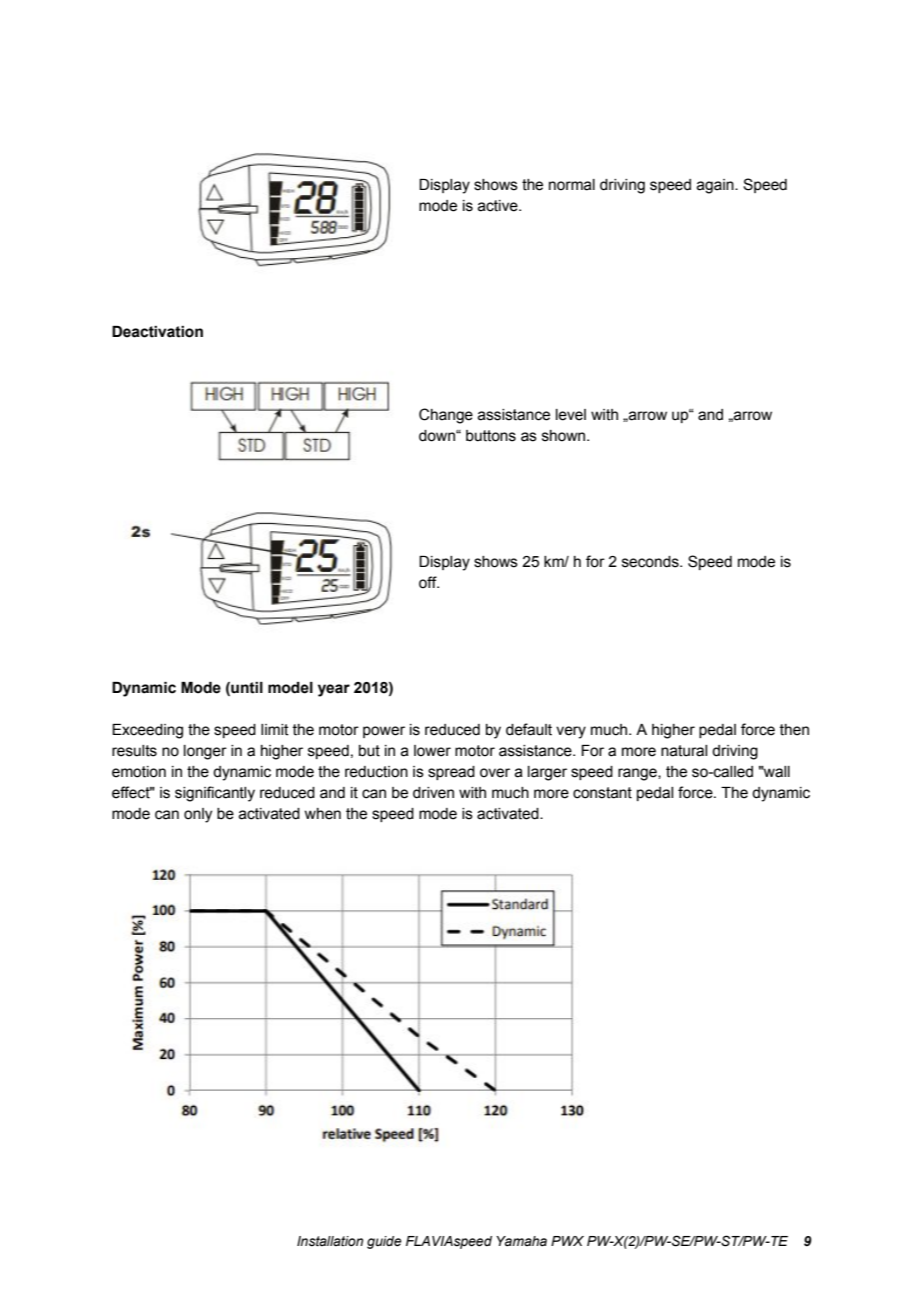  Describe the element at coordinates (157, 332) in the image. I see `Deactivation` at that location.
